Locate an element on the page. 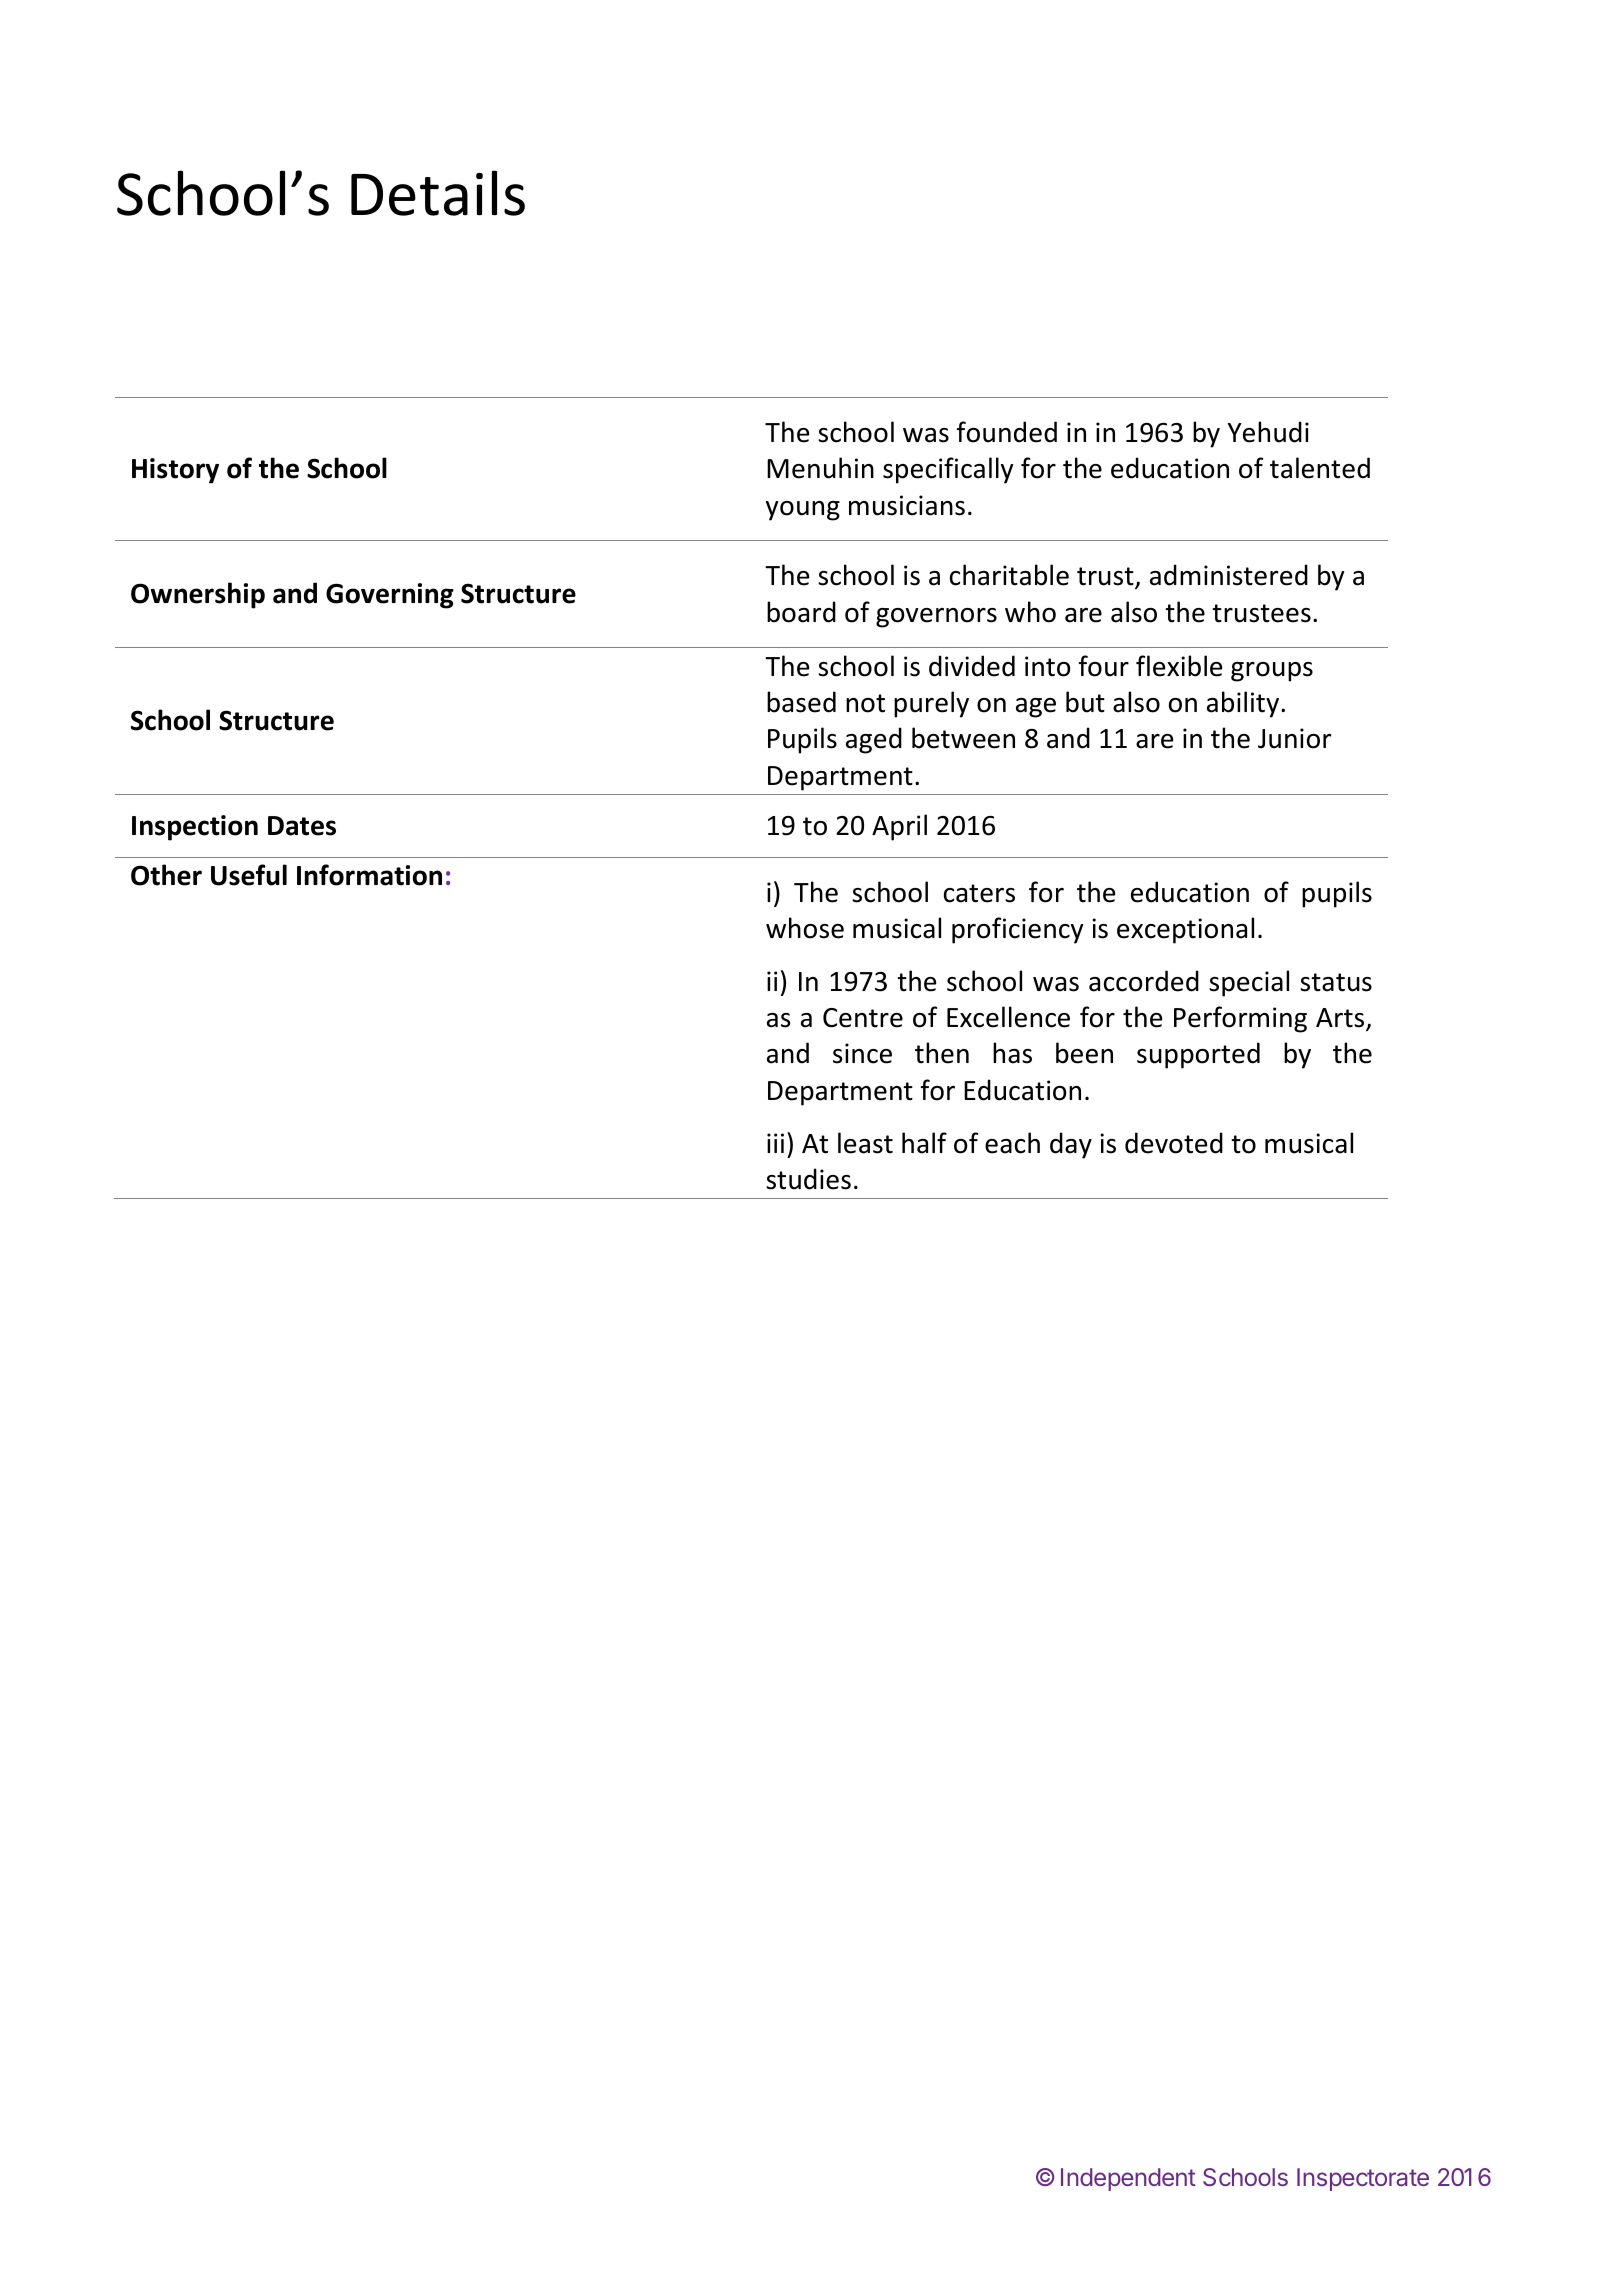 This image has height=2283, width=1613. day is located at coordinates (1071, 1145).
